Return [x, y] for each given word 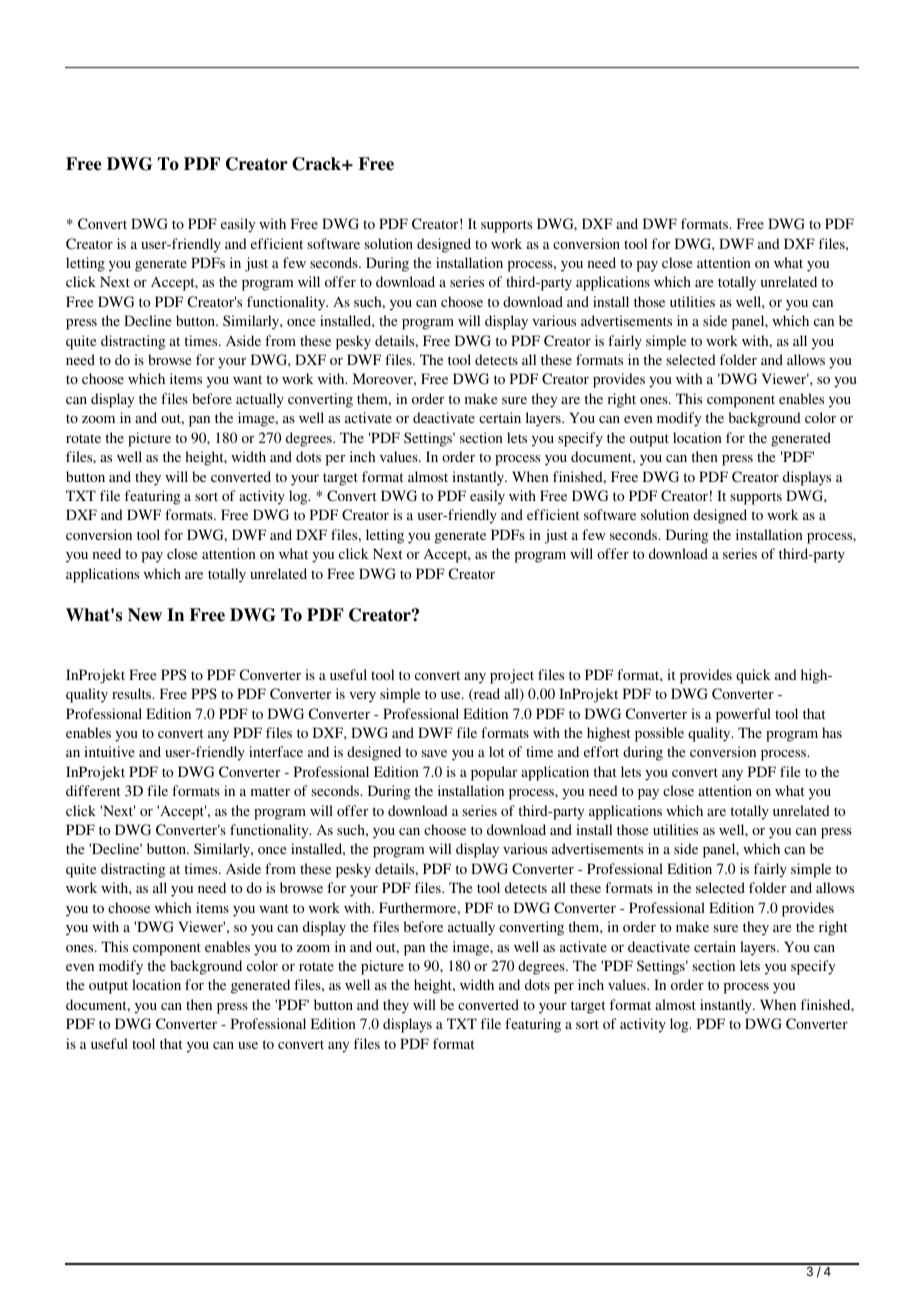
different [93, 790]
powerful [743, 715]
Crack [317, 164]
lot [497, 751]
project [512, 676]
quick [753, 676]
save [434, 753]
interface [276, 751]
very [362, 697]
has [832, 732]
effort [601, 751]
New [145, 615]
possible [659, 734]
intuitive [109, 751]
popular [494, 773]
